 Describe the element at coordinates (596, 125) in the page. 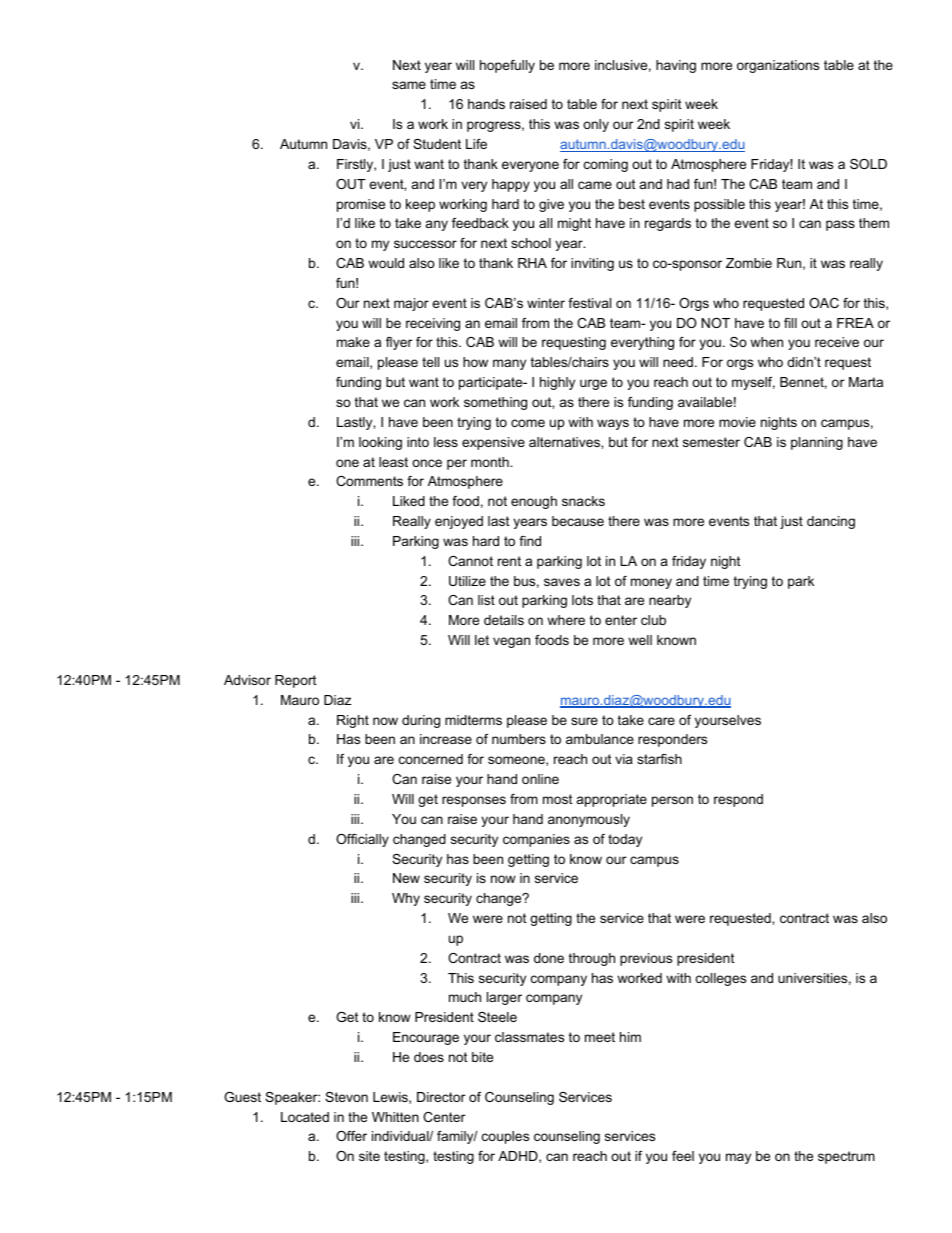

I see `only` at that location.
